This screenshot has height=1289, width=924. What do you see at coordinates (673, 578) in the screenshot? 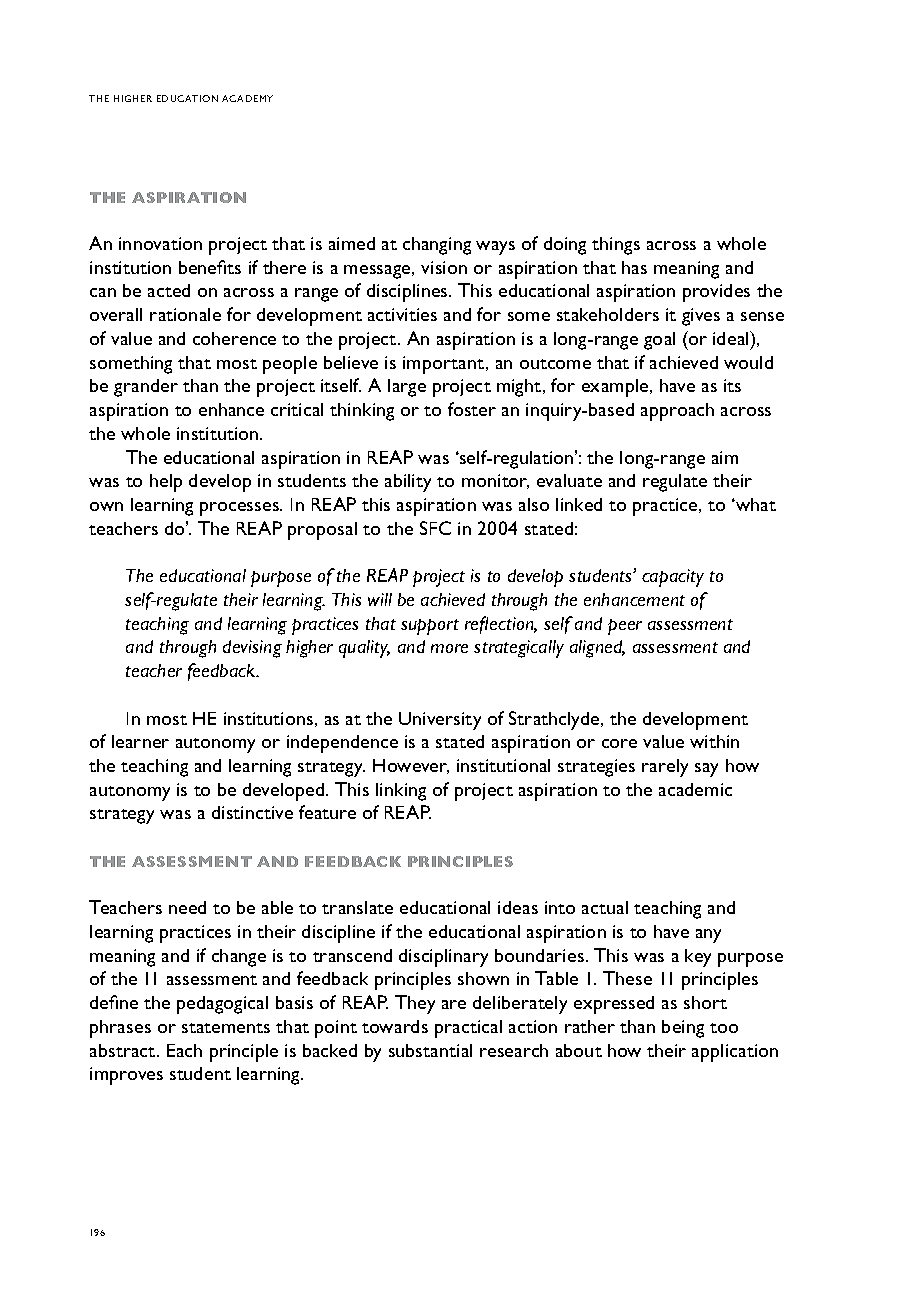
I see `capacity` at bounding box center [673, 578].
